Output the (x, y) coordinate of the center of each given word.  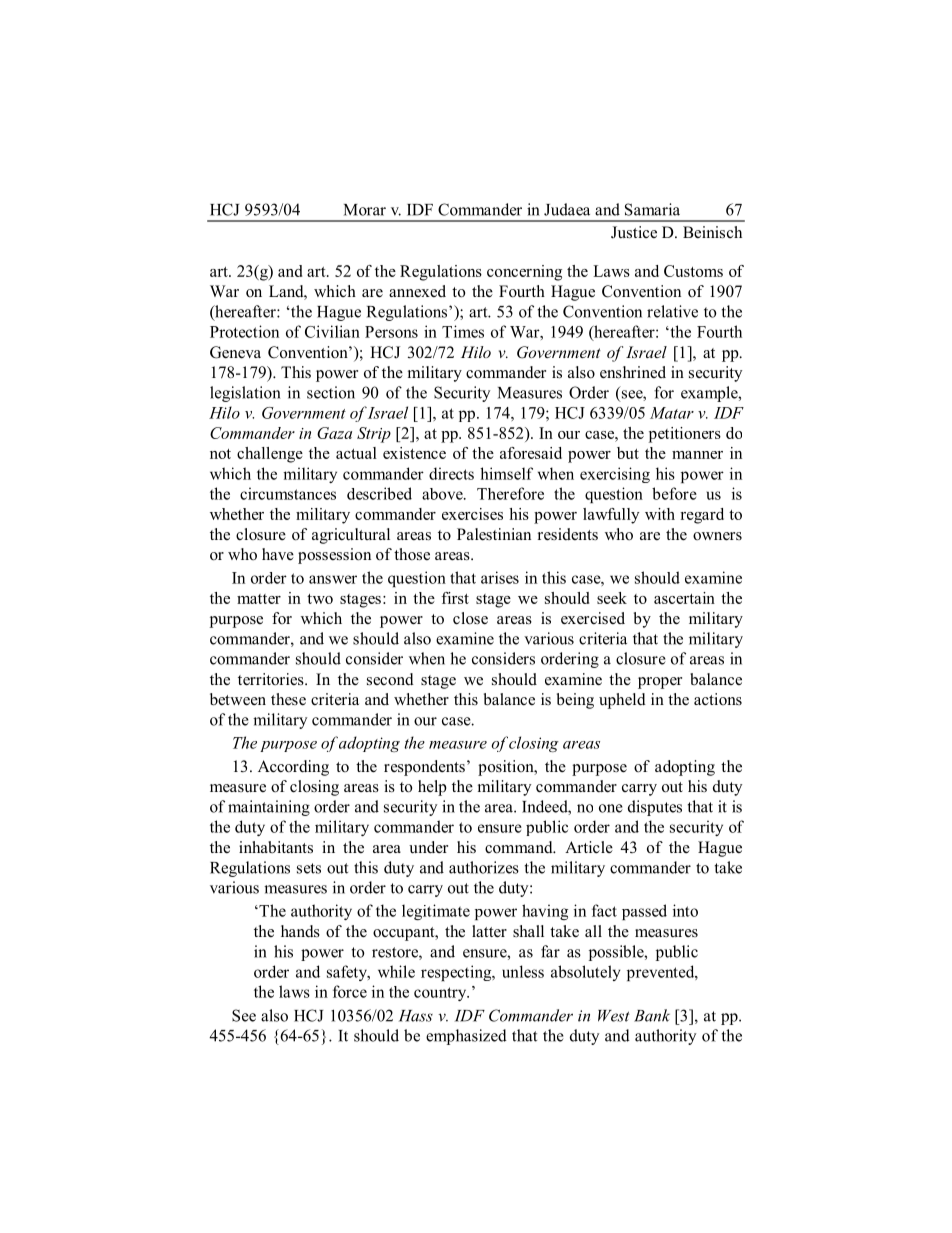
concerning (524, 273)
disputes (655, 808)
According (293, 768)
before (674, 493)
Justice (634, 232)
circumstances (288, 493)
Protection (244, 331)
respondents (424, 768)
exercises (472, 514)
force (350, 991)
